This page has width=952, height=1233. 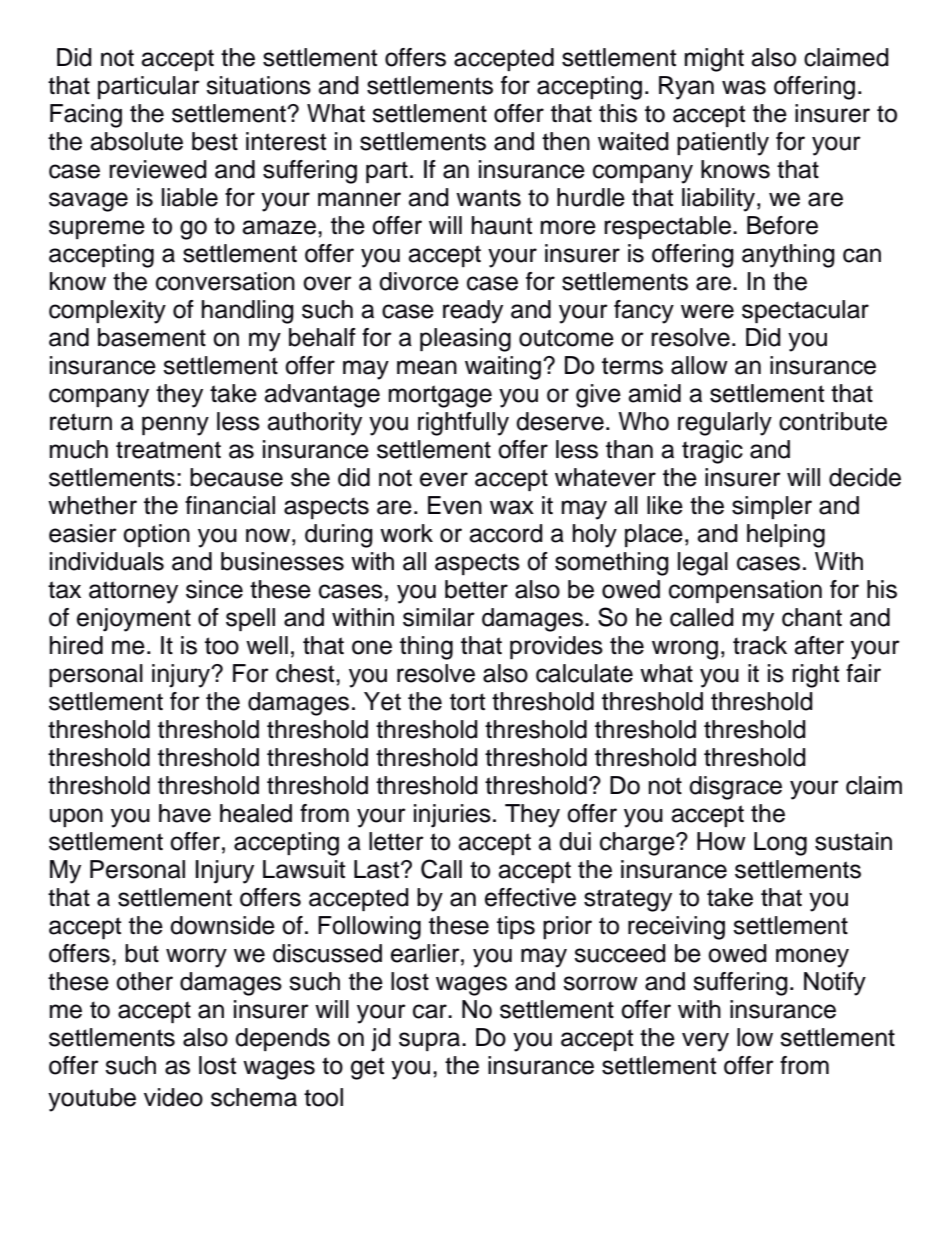 What do you see at coordinates (467, 702) in the page?
I see `tort` at bounding box center [467, 702].
